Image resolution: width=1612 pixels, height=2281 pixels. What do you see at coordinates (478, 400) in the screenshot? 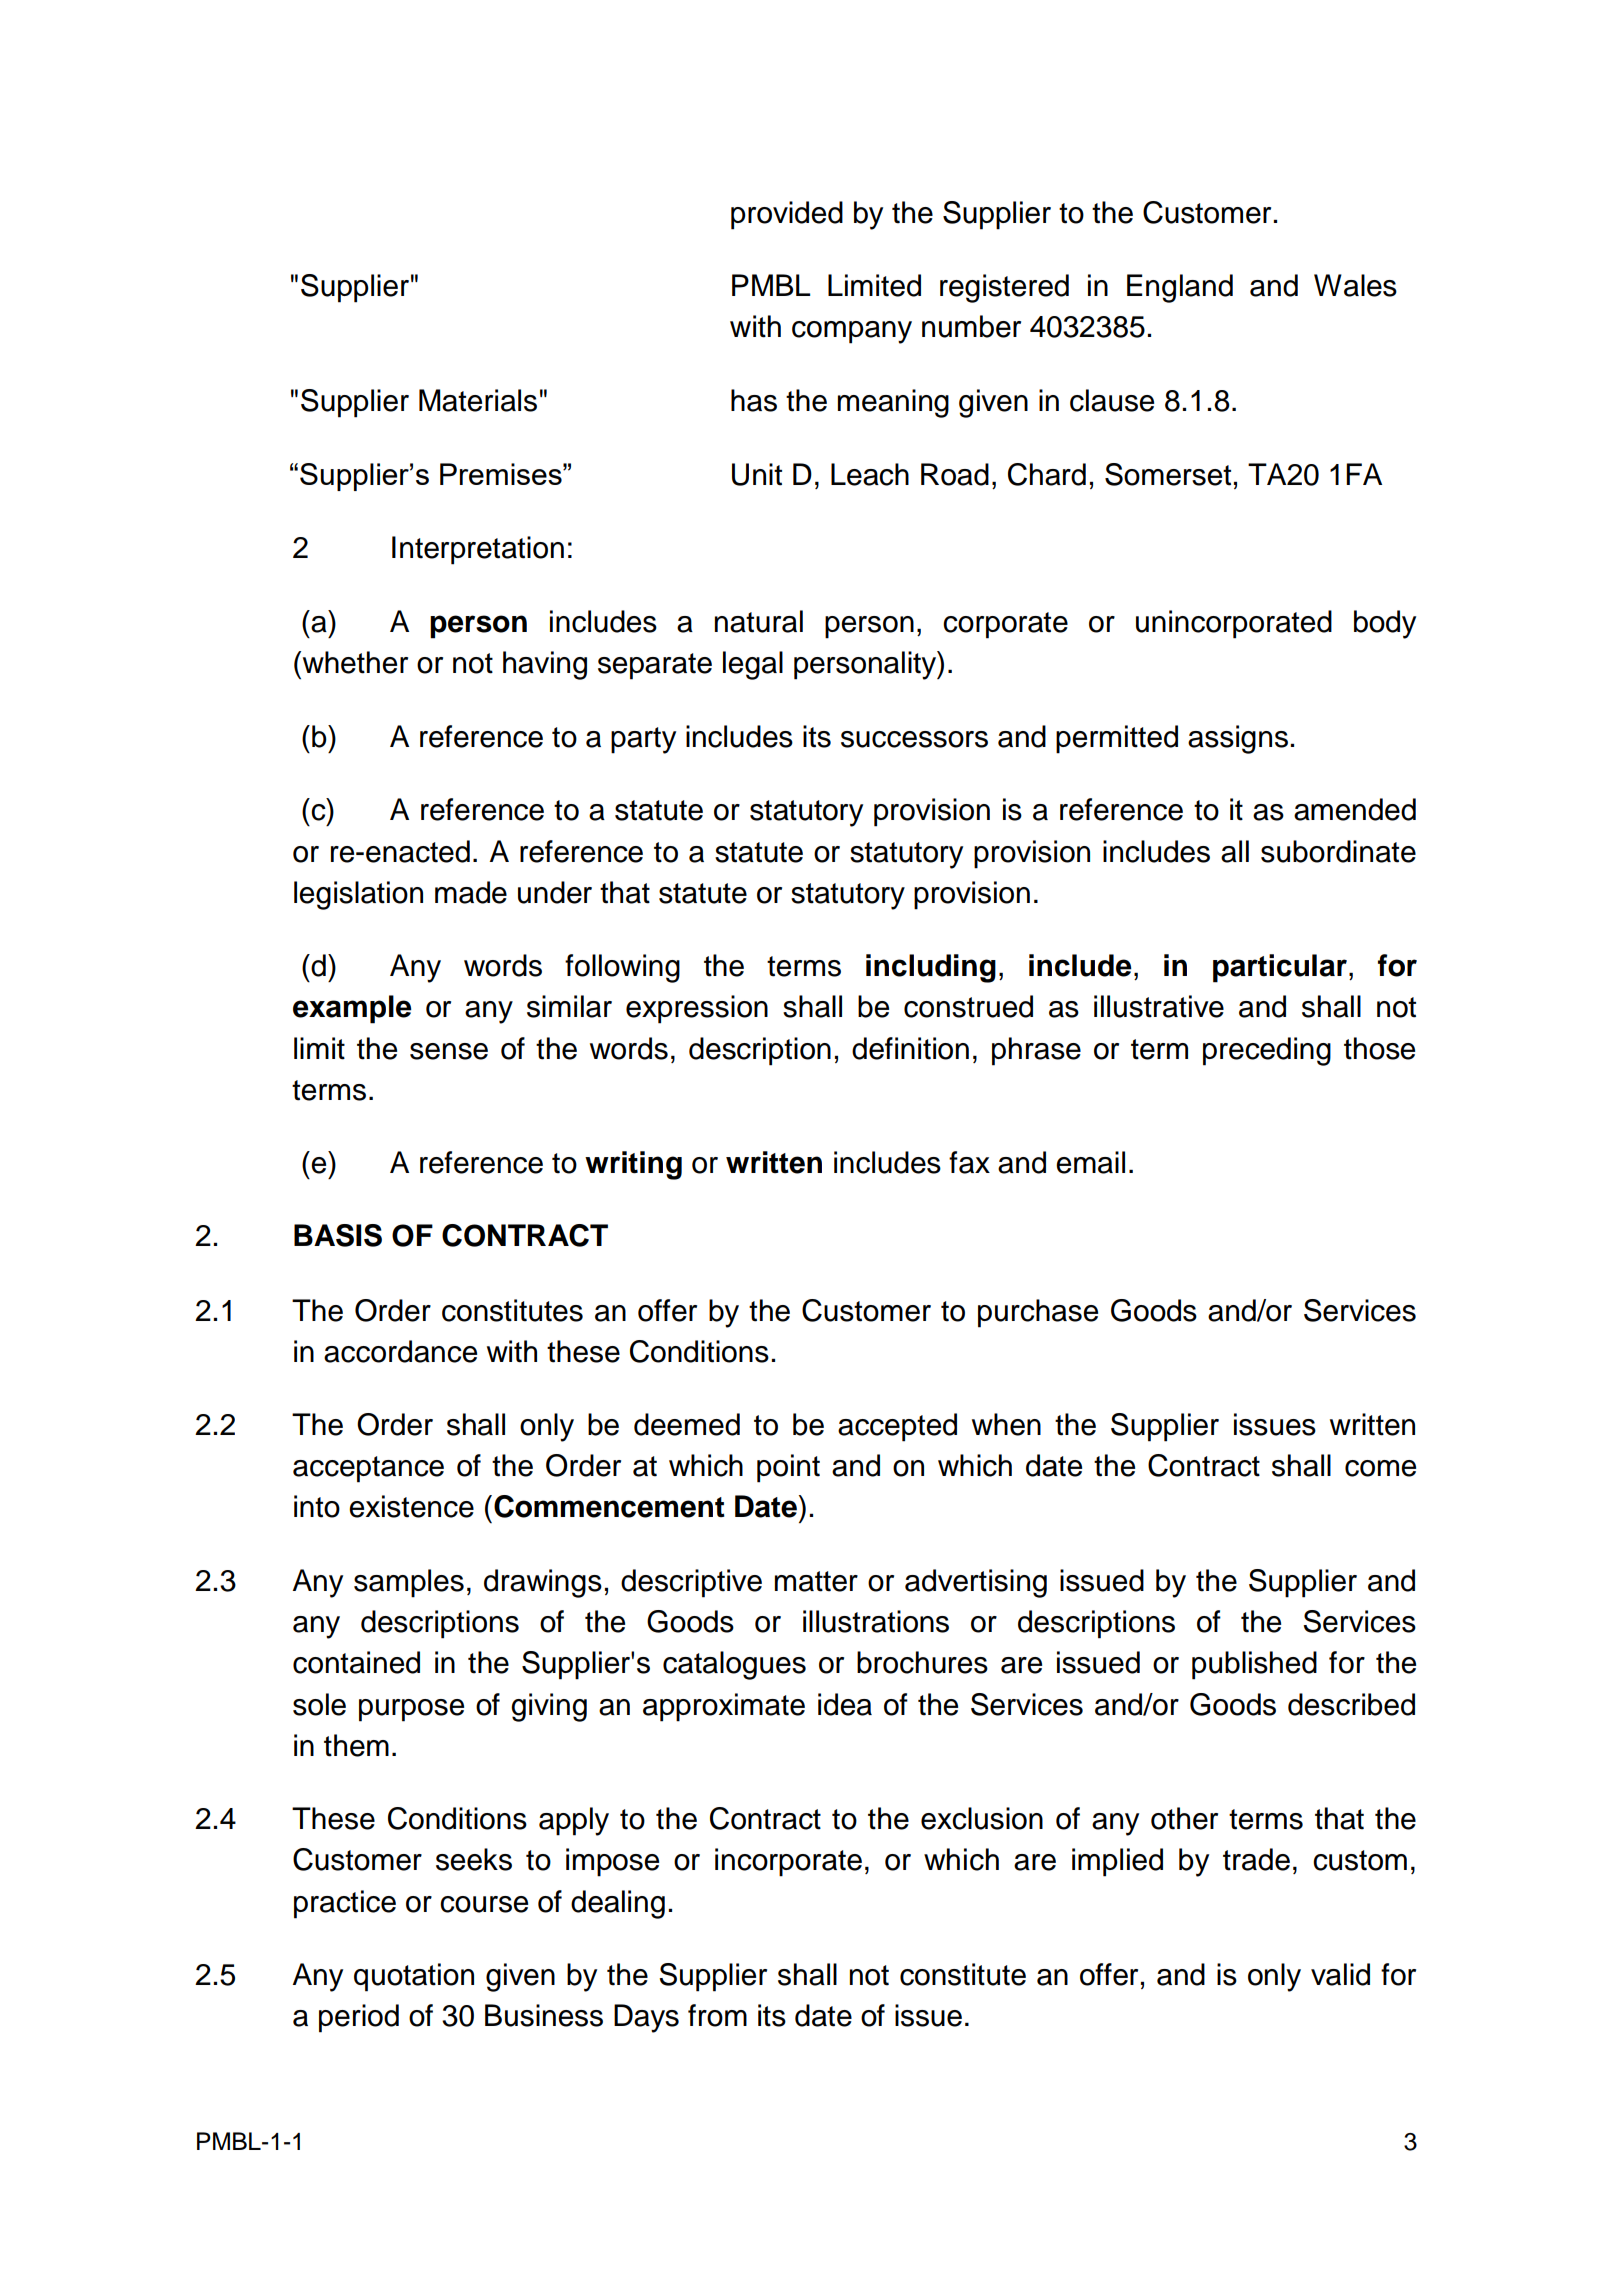
I see `Materials` at bounding box center [478, 400].
